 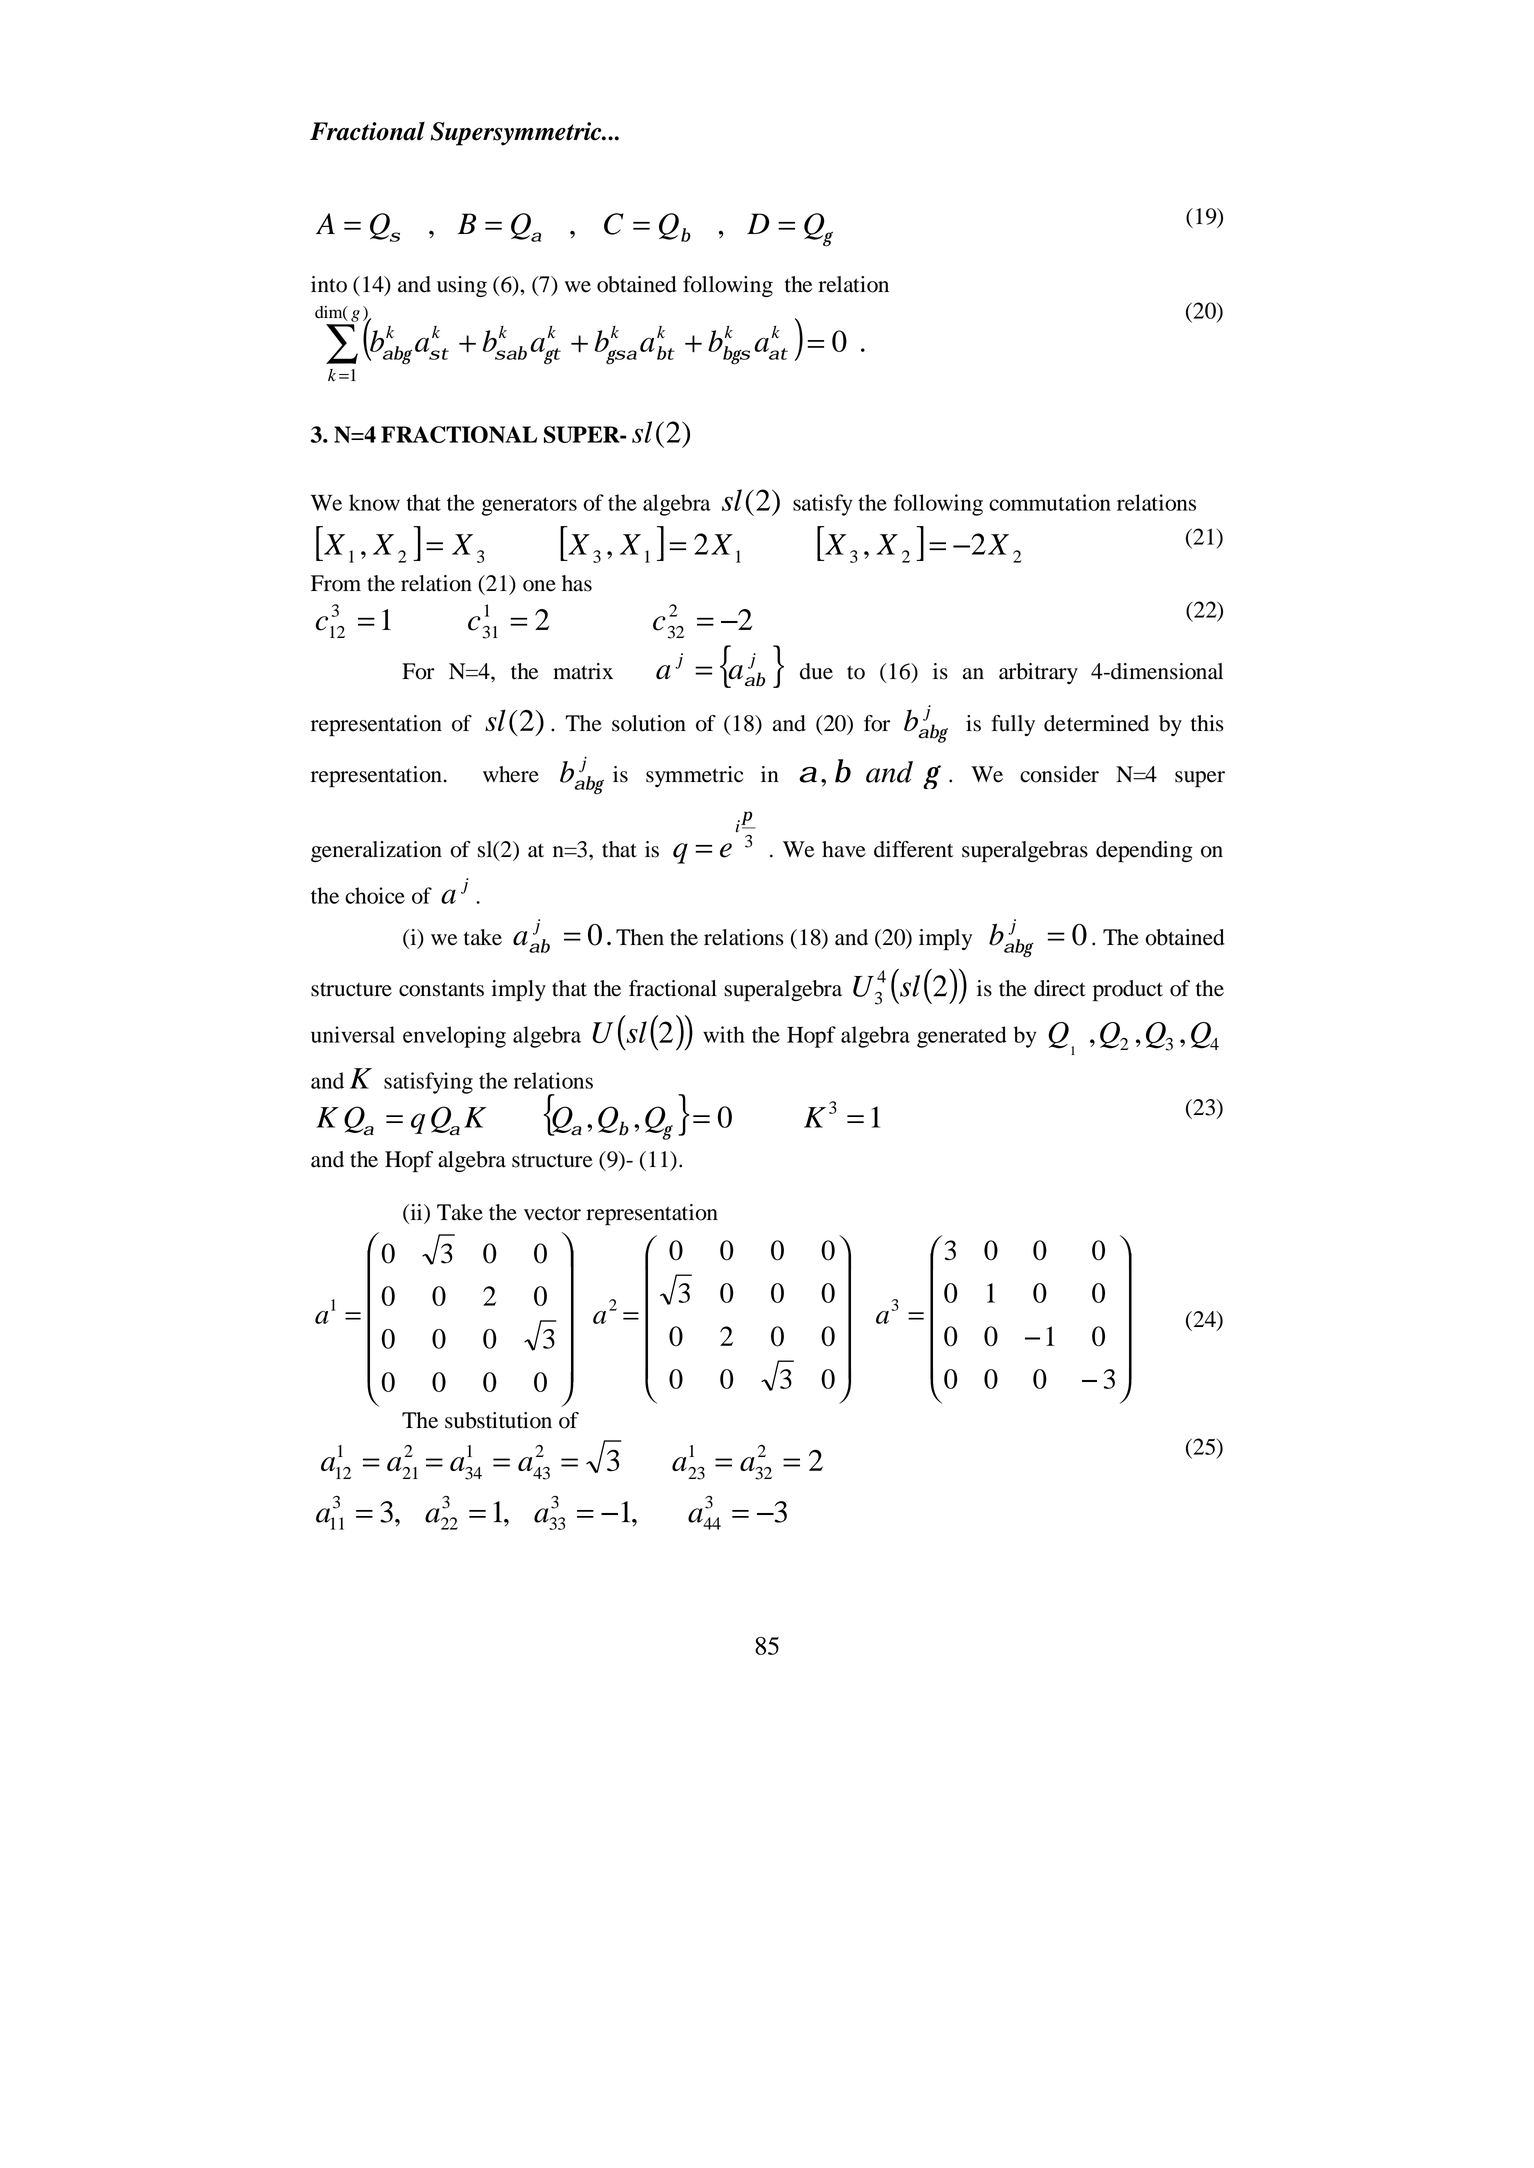 I want to click on commutation, so click(x=1050, y=502).
